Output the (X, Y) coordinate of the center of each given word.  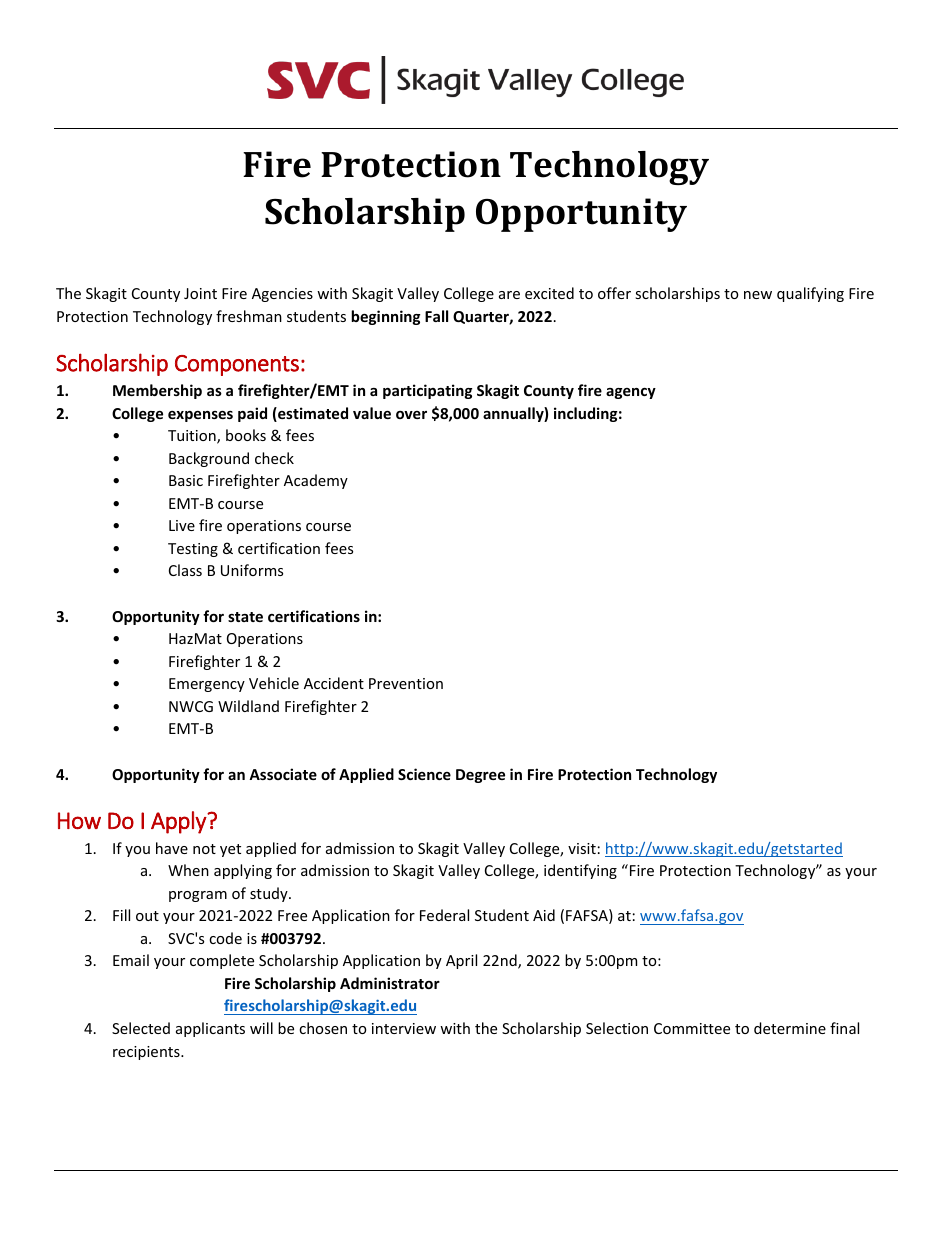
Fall (436, 316)
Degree (480, 776)
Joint (200, 293)
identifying (580, 871)
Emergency (207, 685)
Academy (316, 481)
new (758, 295)
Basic (186, 480)
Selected (141, 1028)
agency (631, 393)
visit (582, 848)
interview (404, 1028)
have (172, 848)
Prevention (406, 683)
